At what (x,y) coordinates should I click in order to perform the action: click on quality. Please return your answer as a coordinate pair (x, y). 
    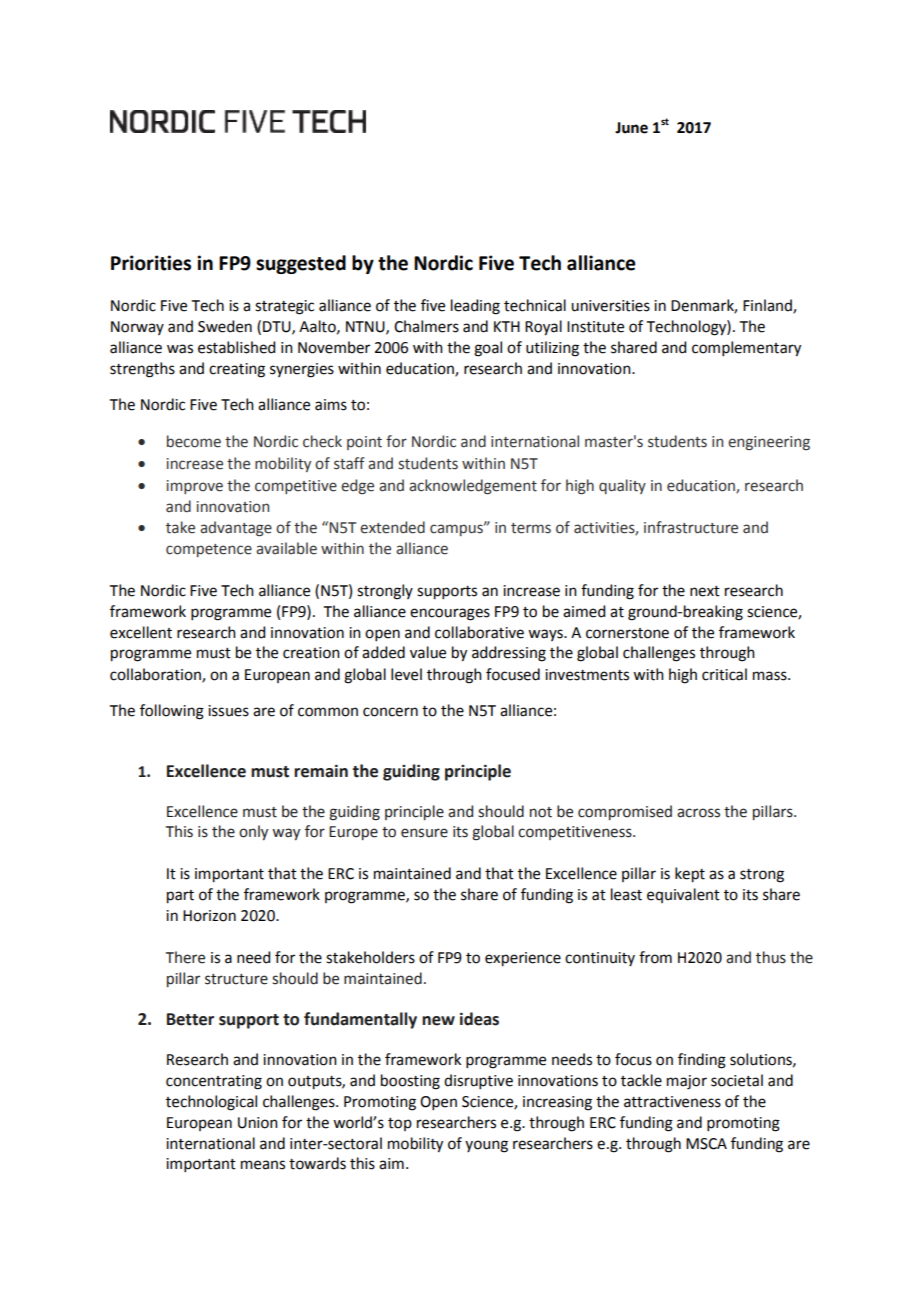
    Looking at the image, I should click on (622, 486).
